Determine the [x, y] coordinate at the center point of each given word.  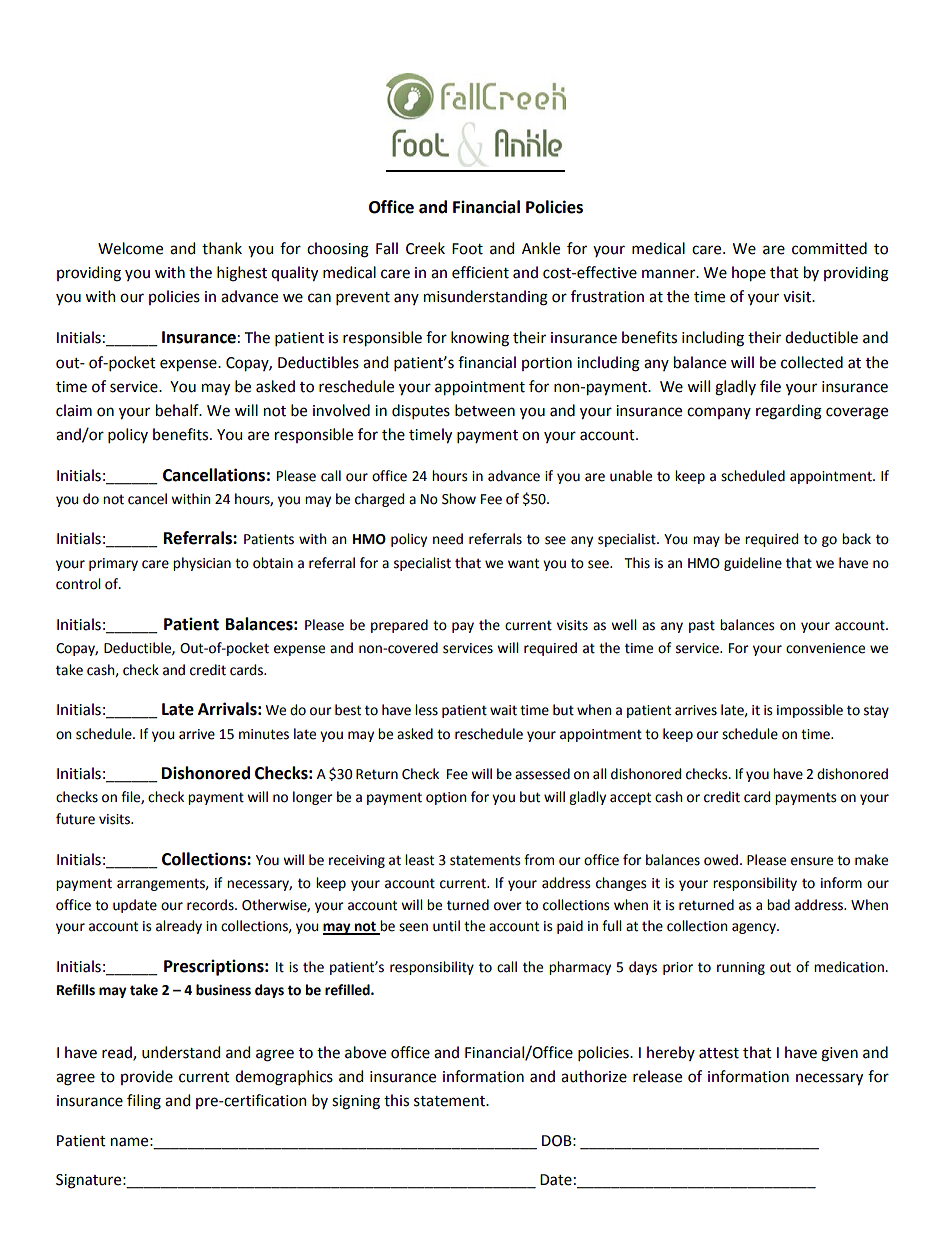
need [448, 539]
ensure [812, 861]
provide [147, 1077]
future [75, 819]
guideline [753, 564]
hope [749, 273]
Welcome [130, 248]
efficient [480, 272]
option [446, 798]
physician [202, 564]
